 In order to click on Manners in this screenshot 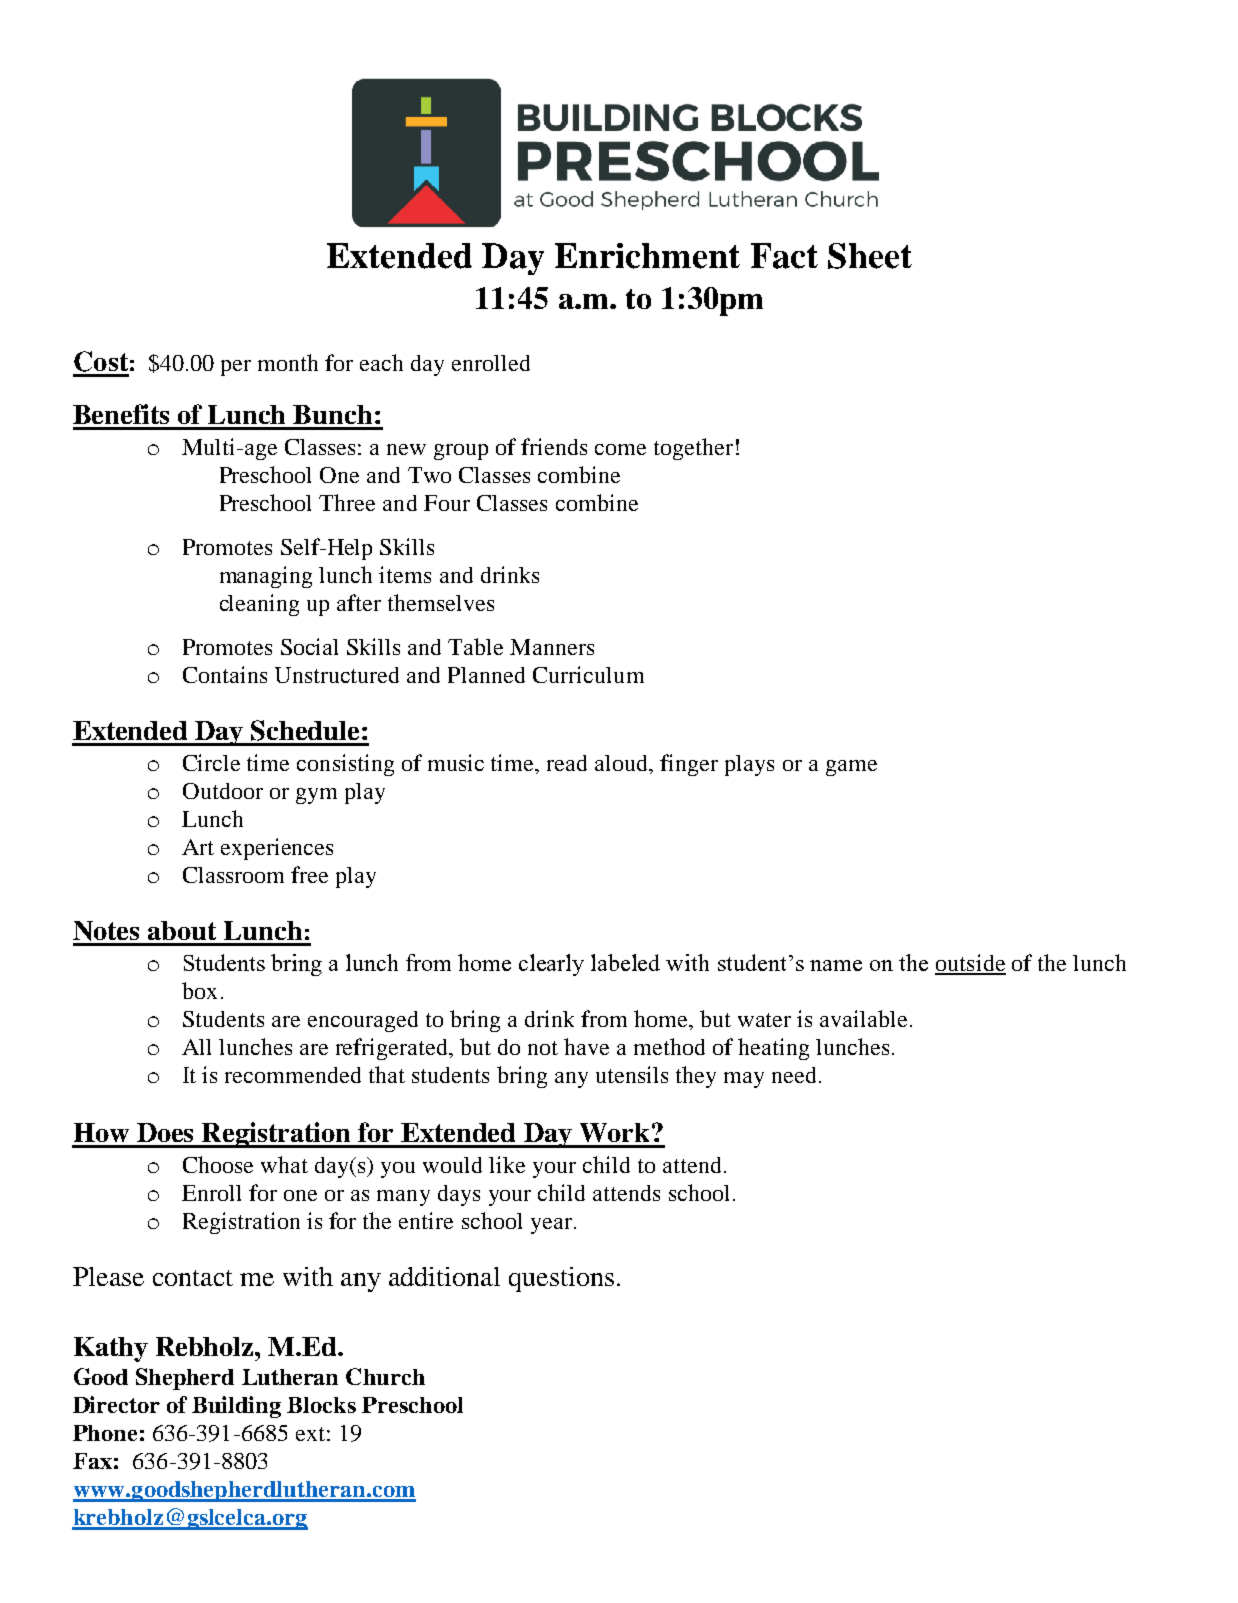, I will do `click(552, 647)`.
